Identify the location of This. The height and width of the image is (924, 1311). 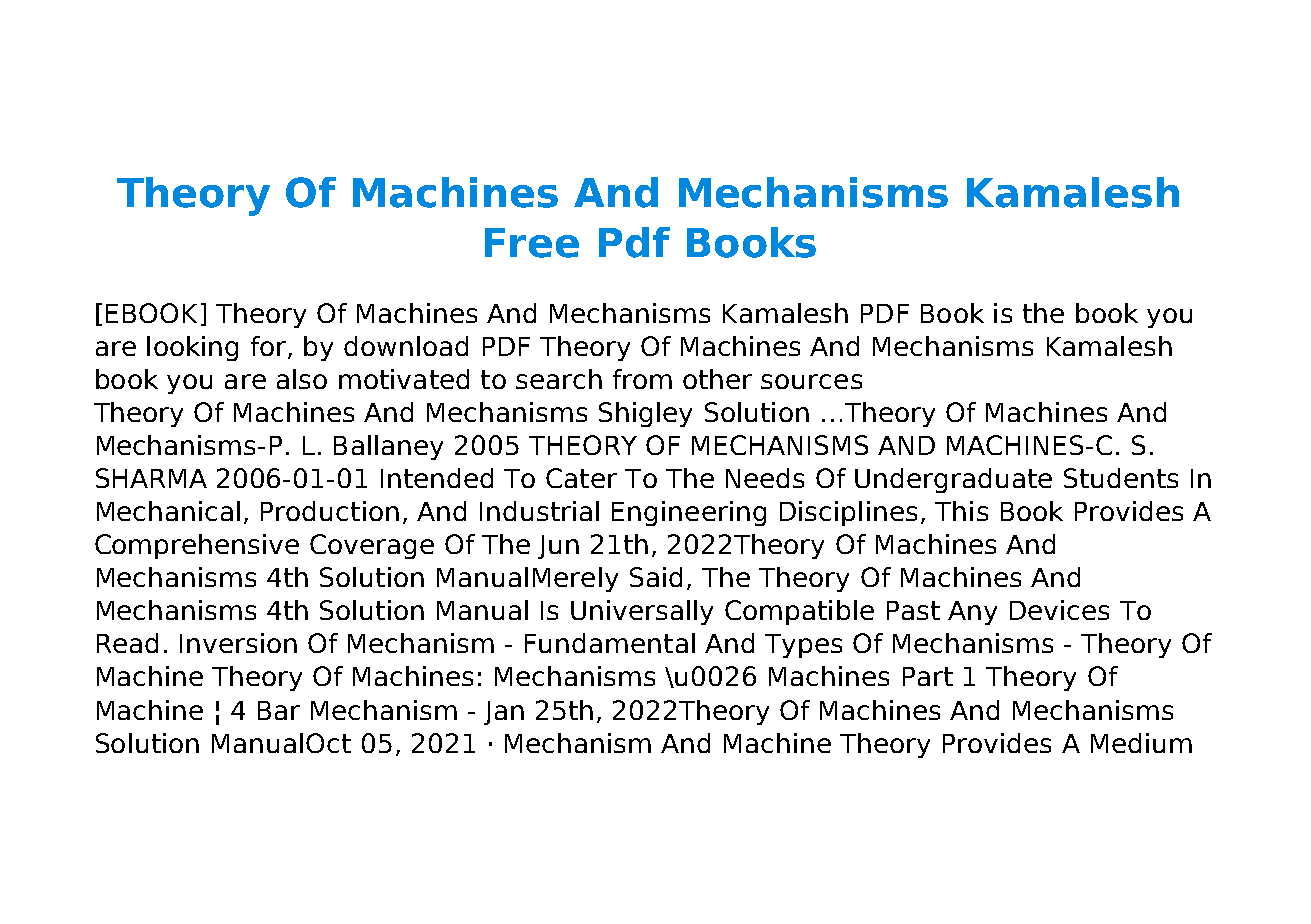
(961, 511).
